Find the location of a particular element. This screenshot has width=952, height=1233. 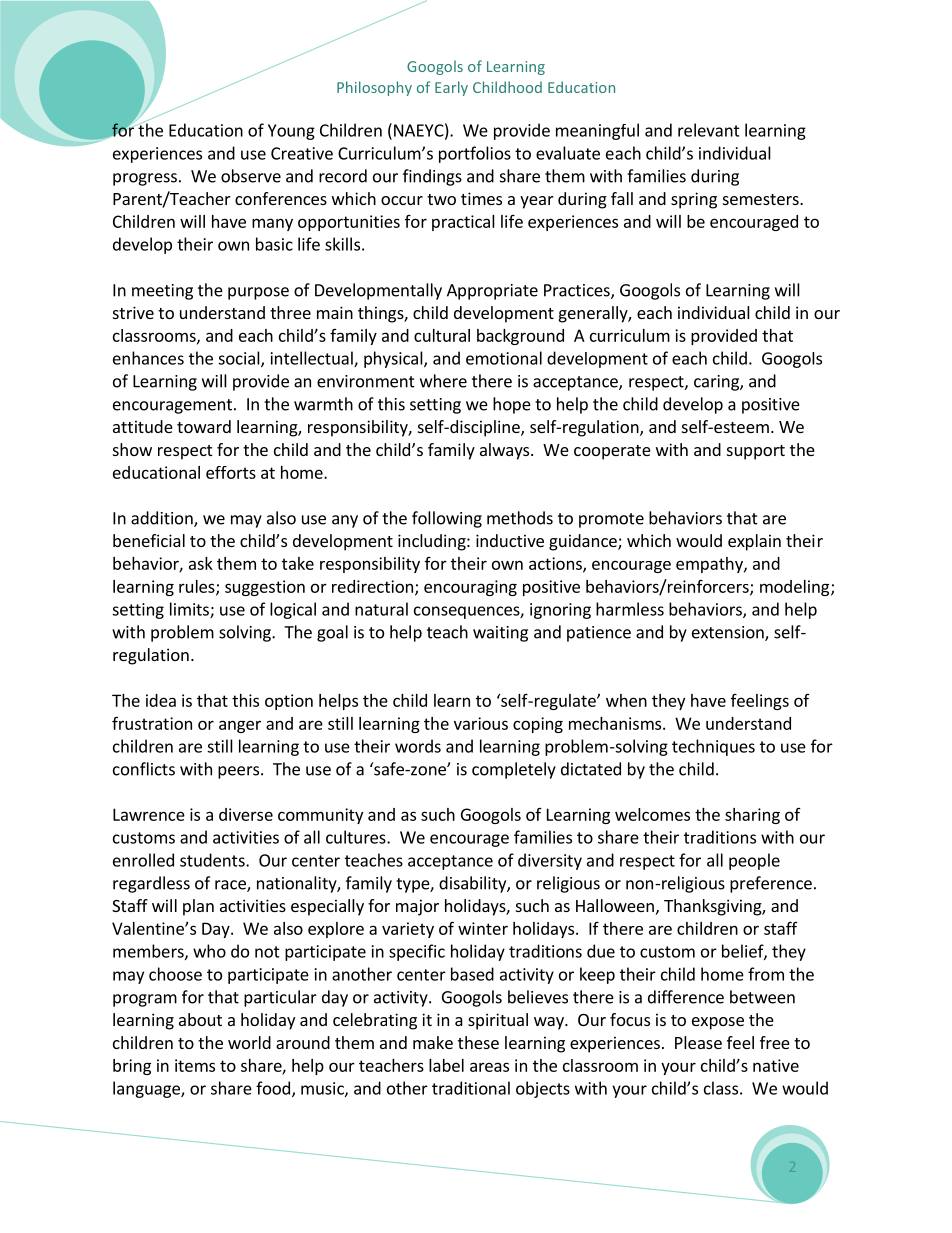

encouraging is located at coordinates (470, 588).
